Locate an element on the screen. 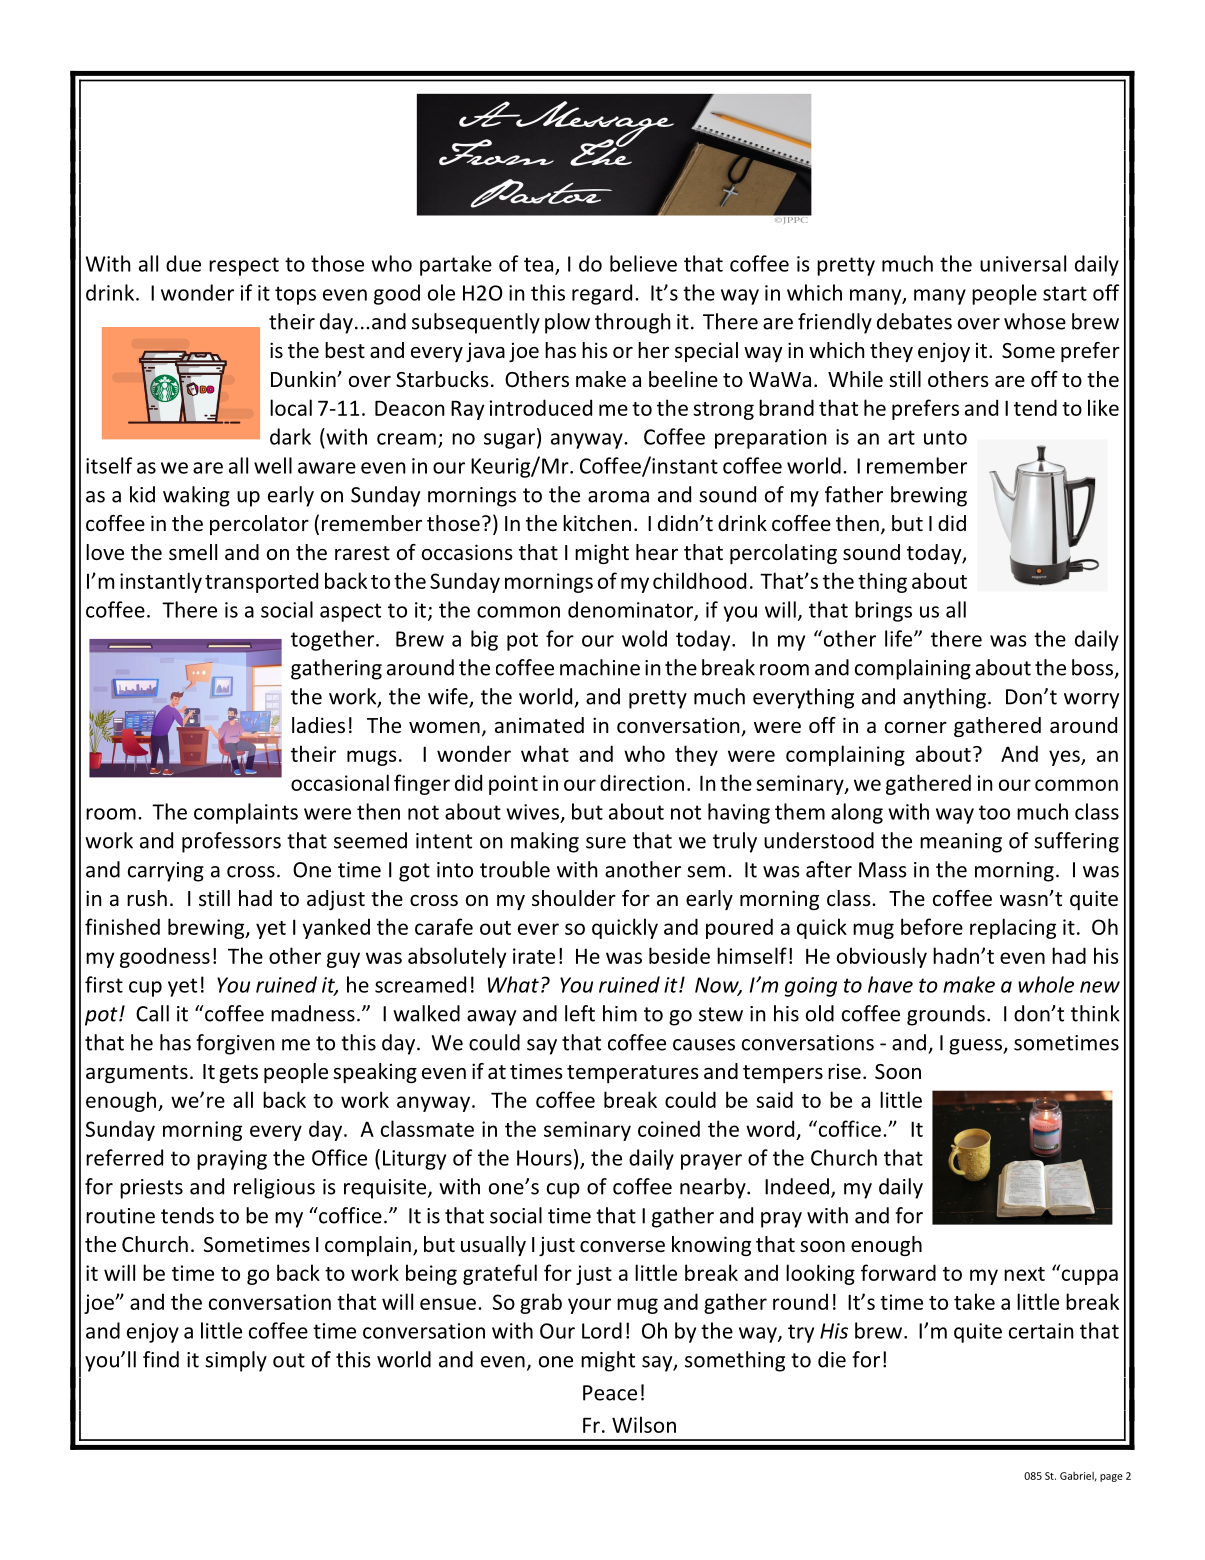 This screenshot has width=1205, height=1560. simply is located at coordinates (236, 1361).
